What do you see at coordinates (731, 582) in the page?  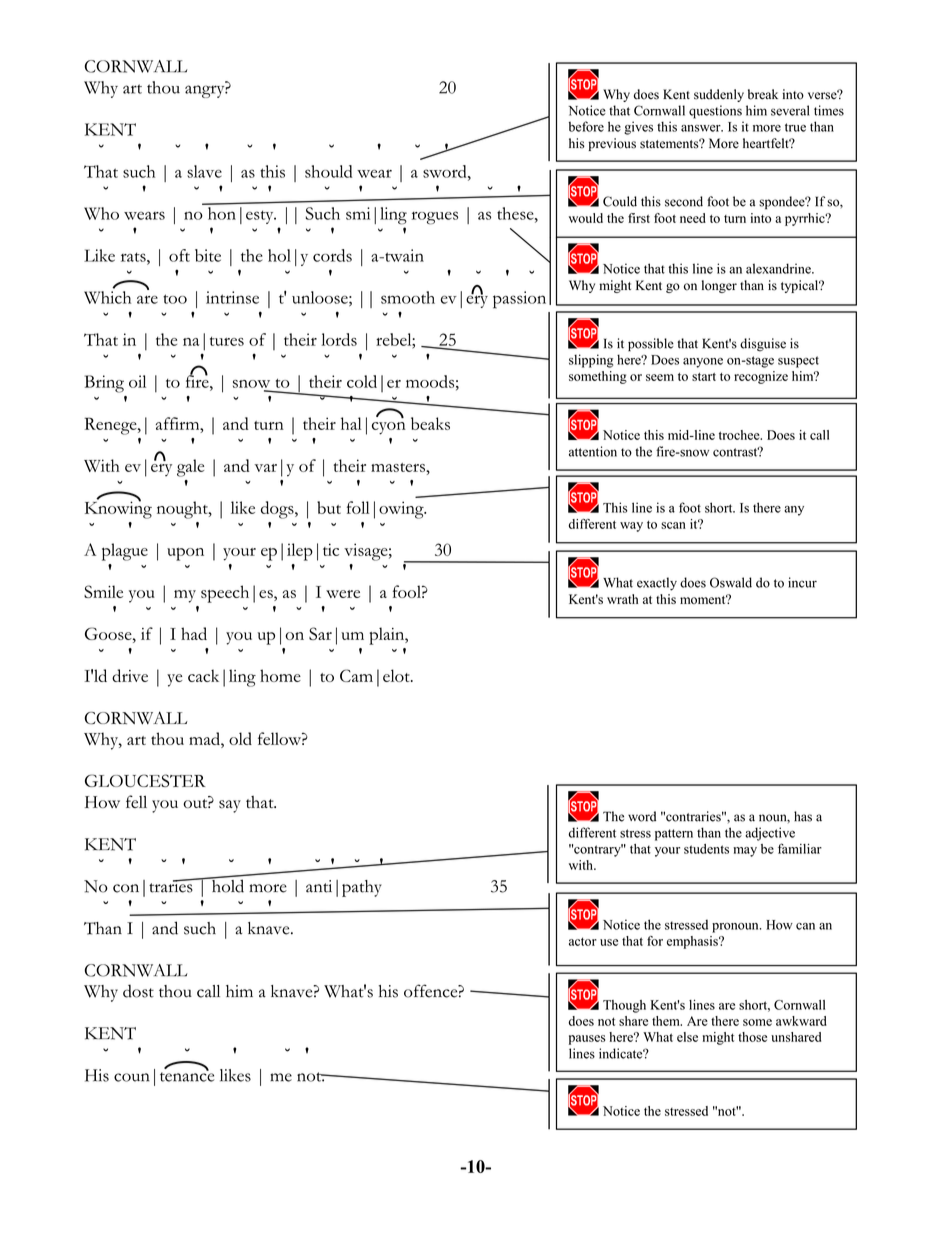 I see `Oswald` at bounding box center [731, 582].
